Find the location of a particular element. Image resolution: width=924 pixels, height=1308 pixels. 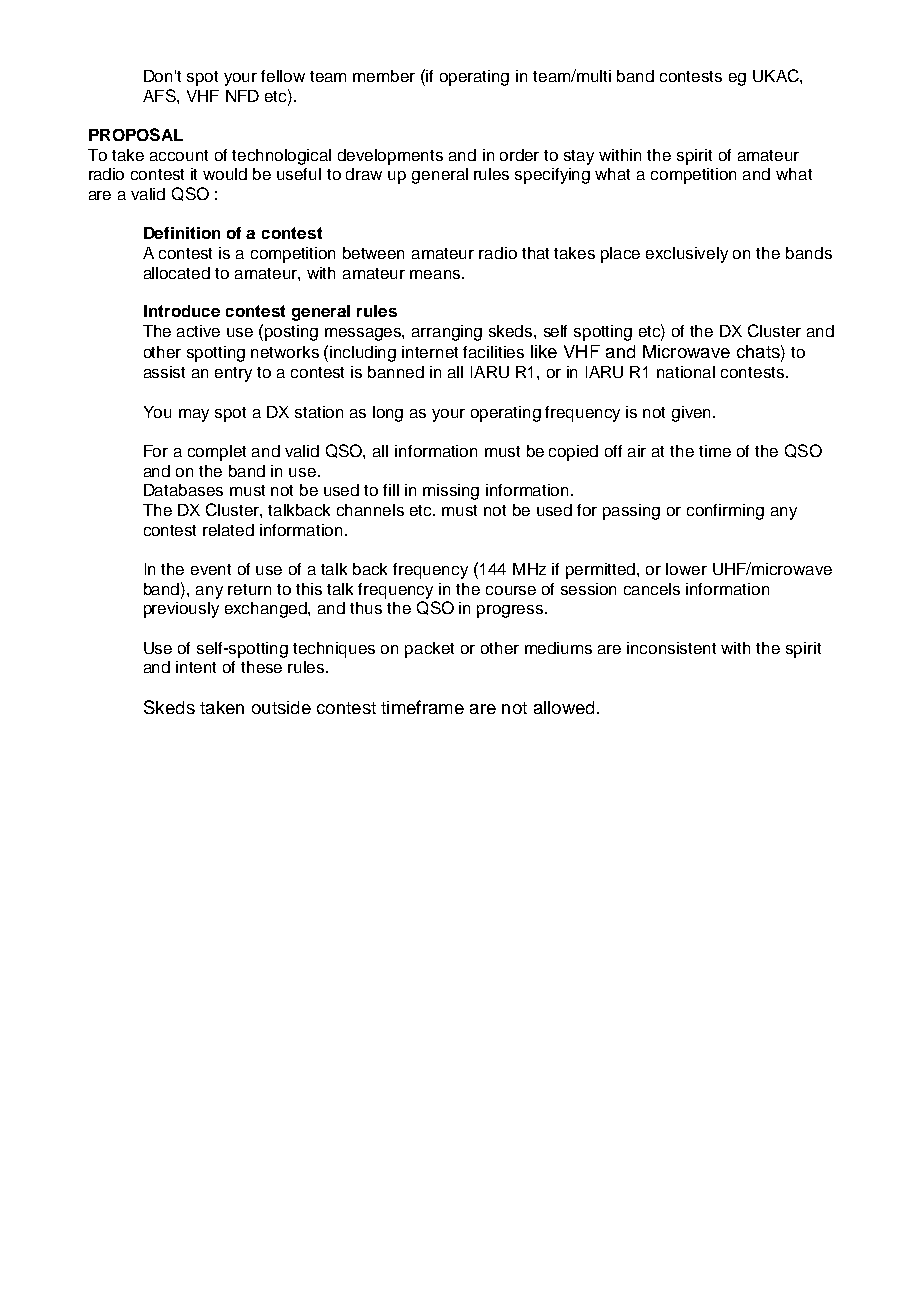

AFS is located at coordinates (160, 95).
